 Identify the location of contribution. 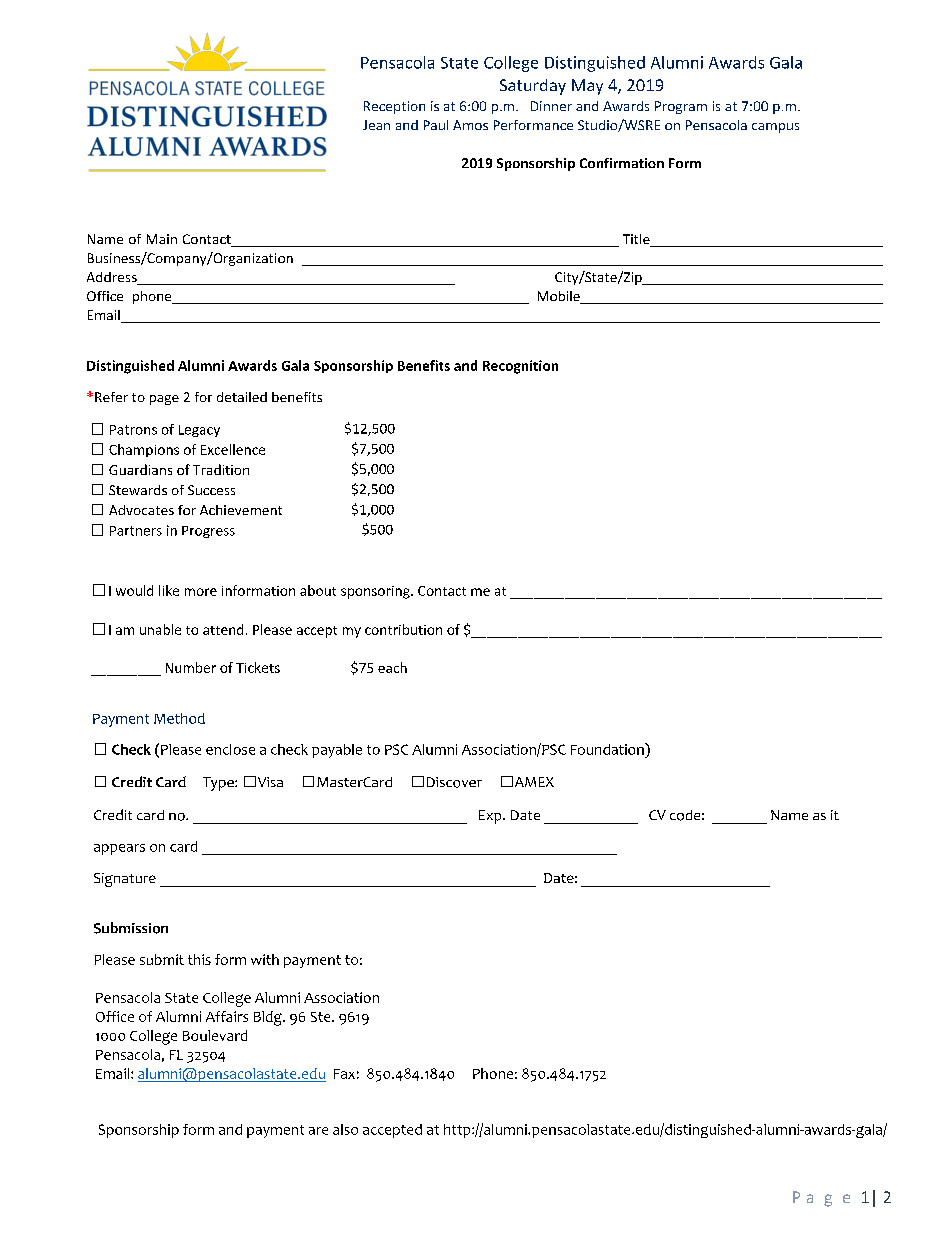
(403, 629).
